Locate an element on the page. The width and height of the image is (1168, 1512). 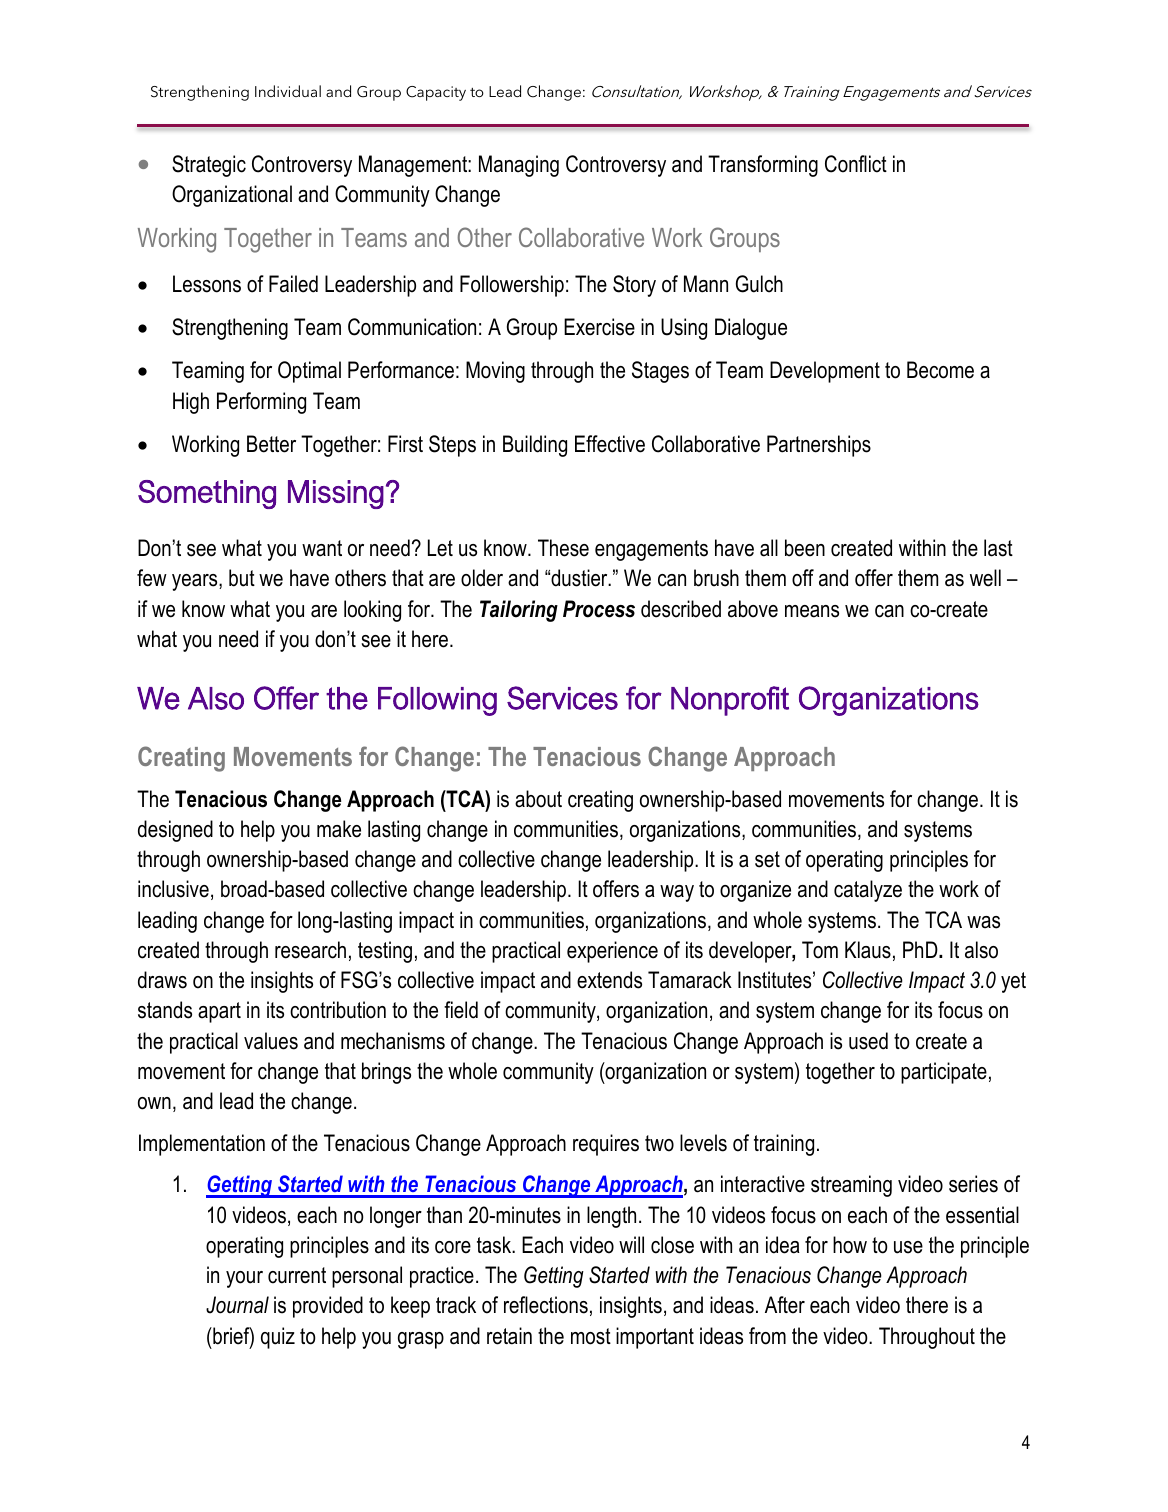
Something is located at coordinates (207, 494).
